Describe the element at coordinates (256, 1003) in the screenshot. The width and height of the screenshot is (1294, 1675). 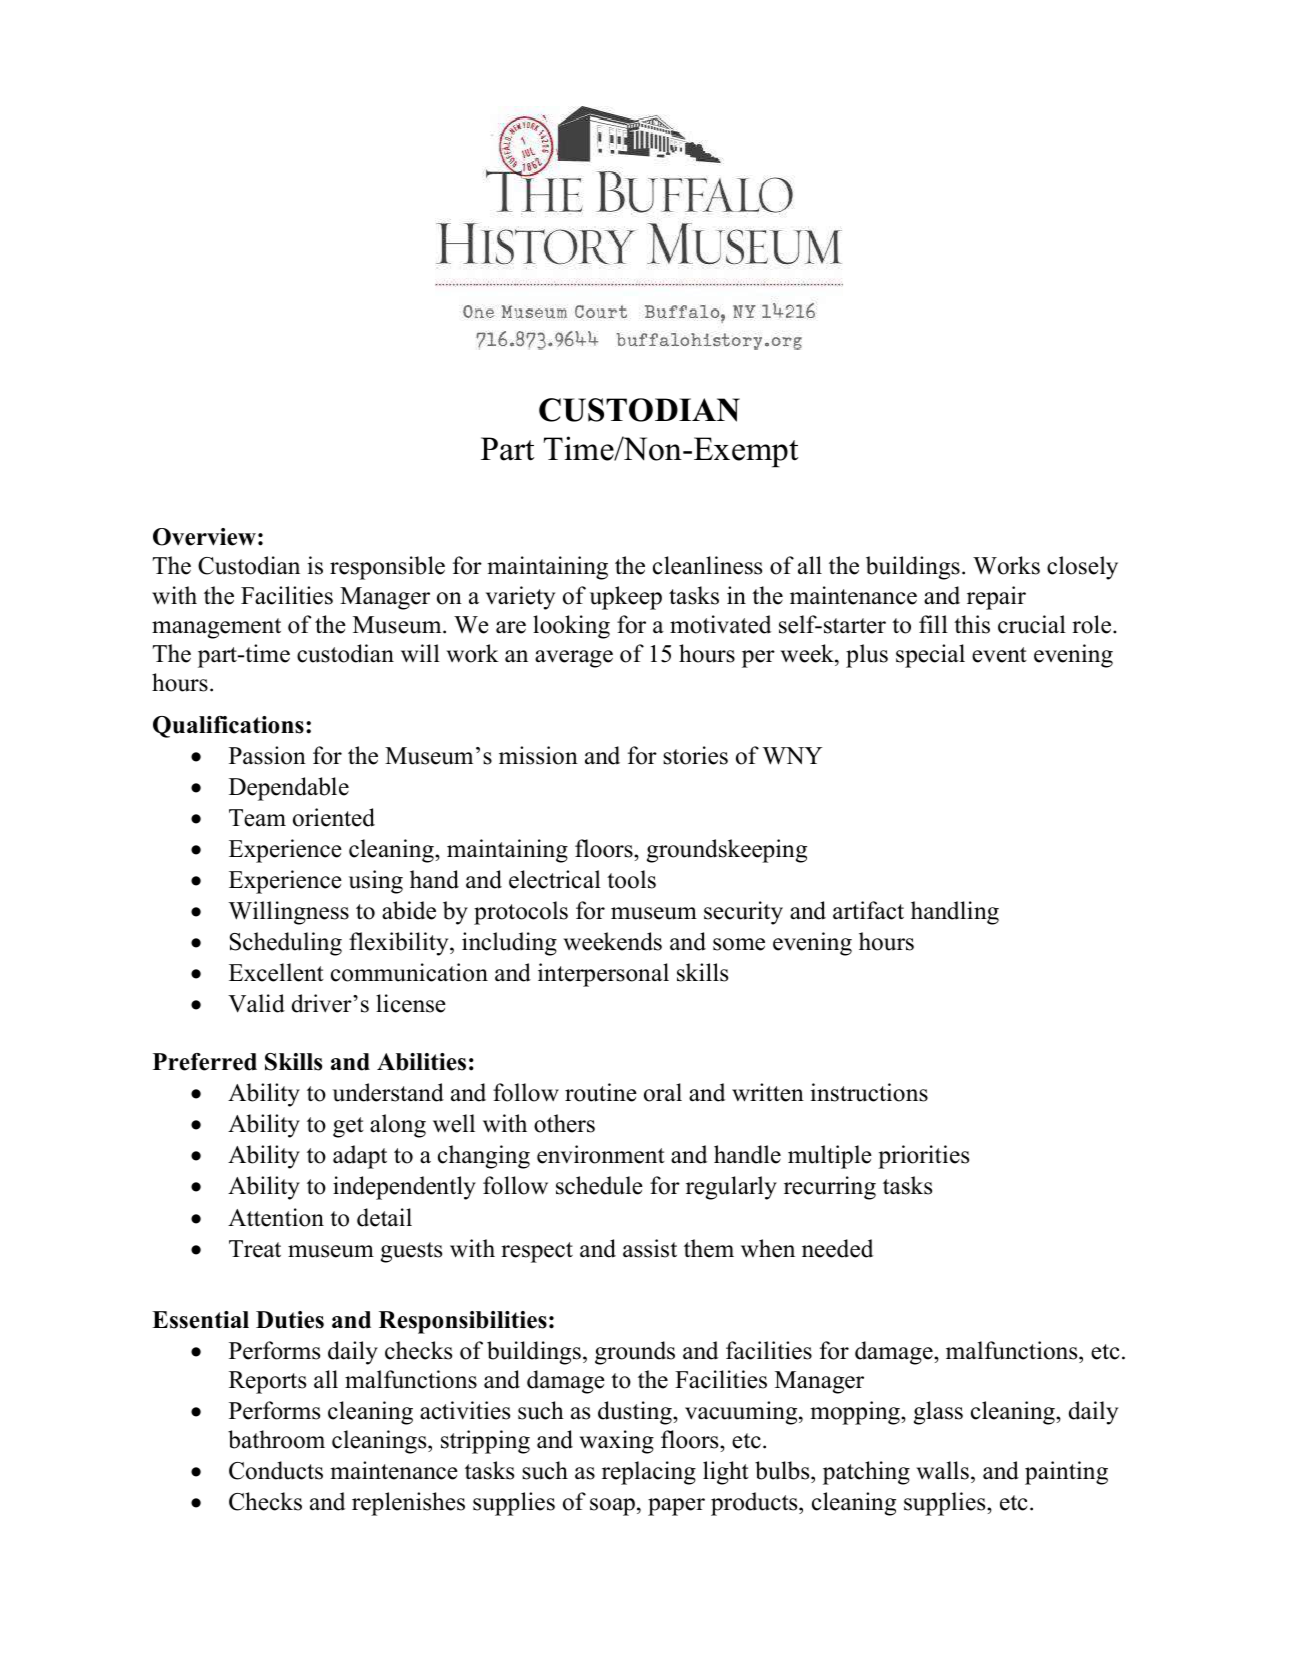
I see `Valid` at that location.
